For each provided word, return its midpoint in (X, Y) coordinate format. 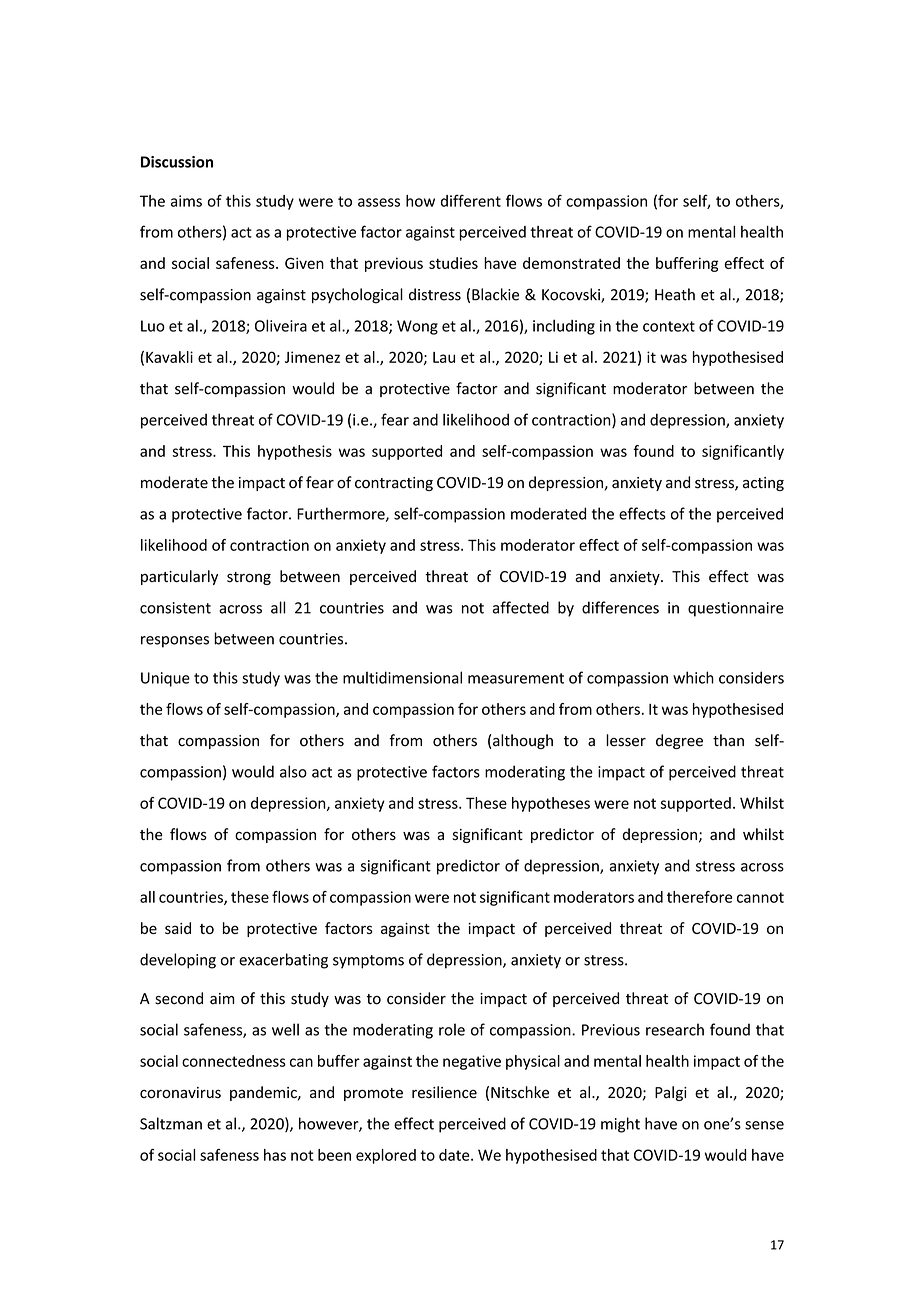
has (275, 1155)
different (471, 200)
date (455, 1155)
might (620, 1125)
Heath (675, 294)
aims (186, 201)
